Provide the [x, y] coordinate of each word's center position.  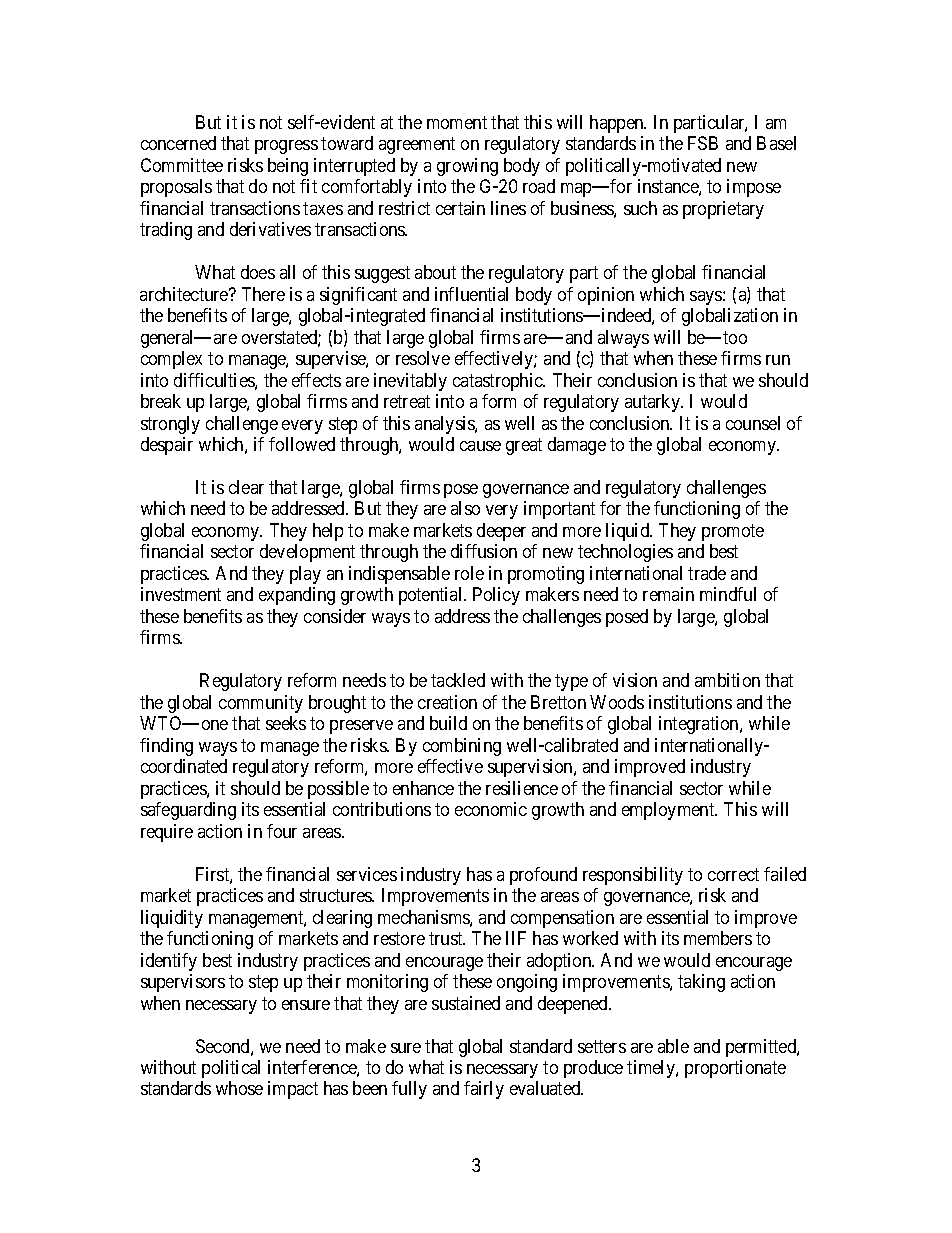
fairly [484, 1090]
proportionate [735, 1069]
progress [286, 147]
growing [467, 167]
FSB [703, 143]
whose [239, 1088]
